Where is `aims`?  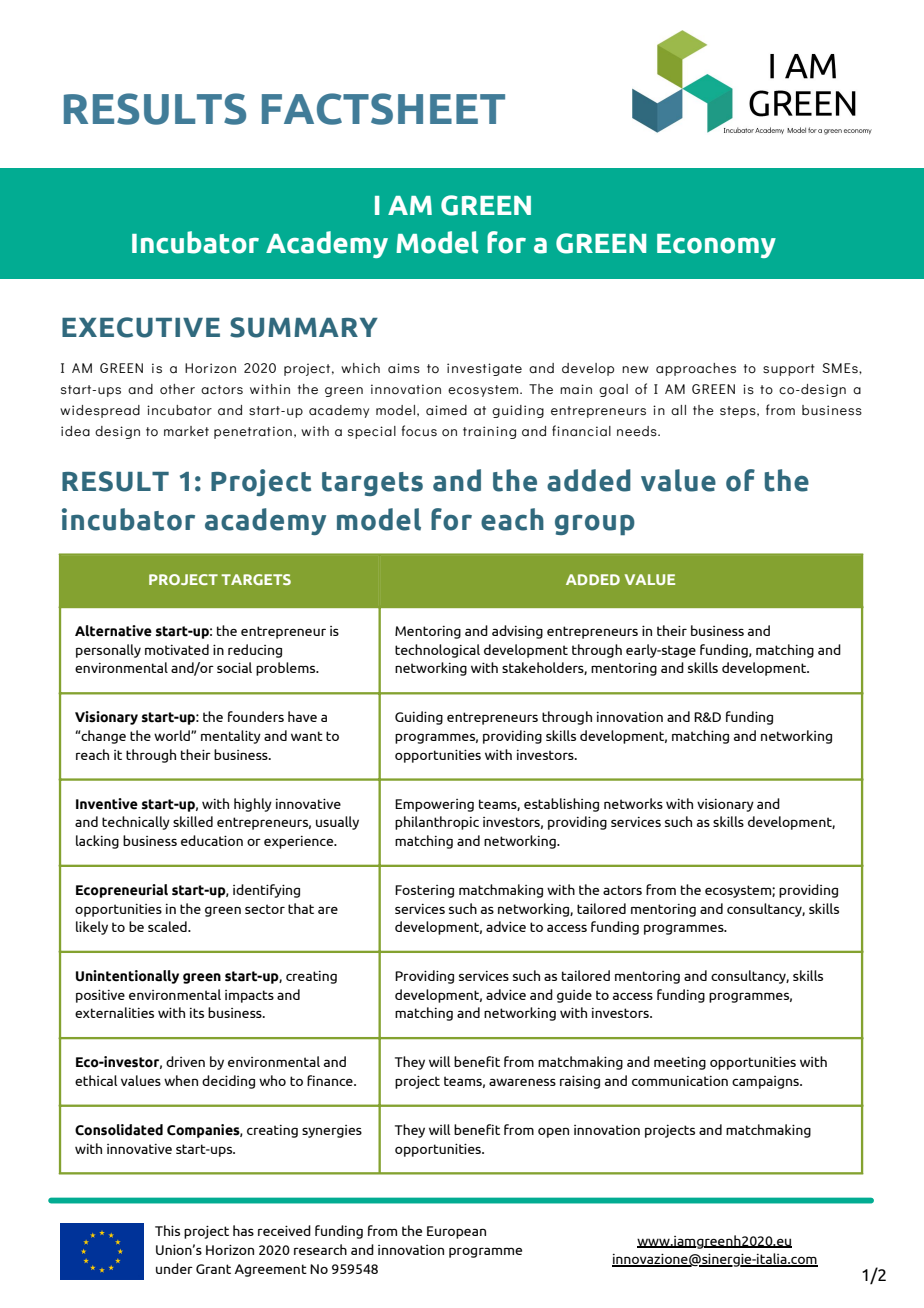 aims is located at coordinates (404, 368).
